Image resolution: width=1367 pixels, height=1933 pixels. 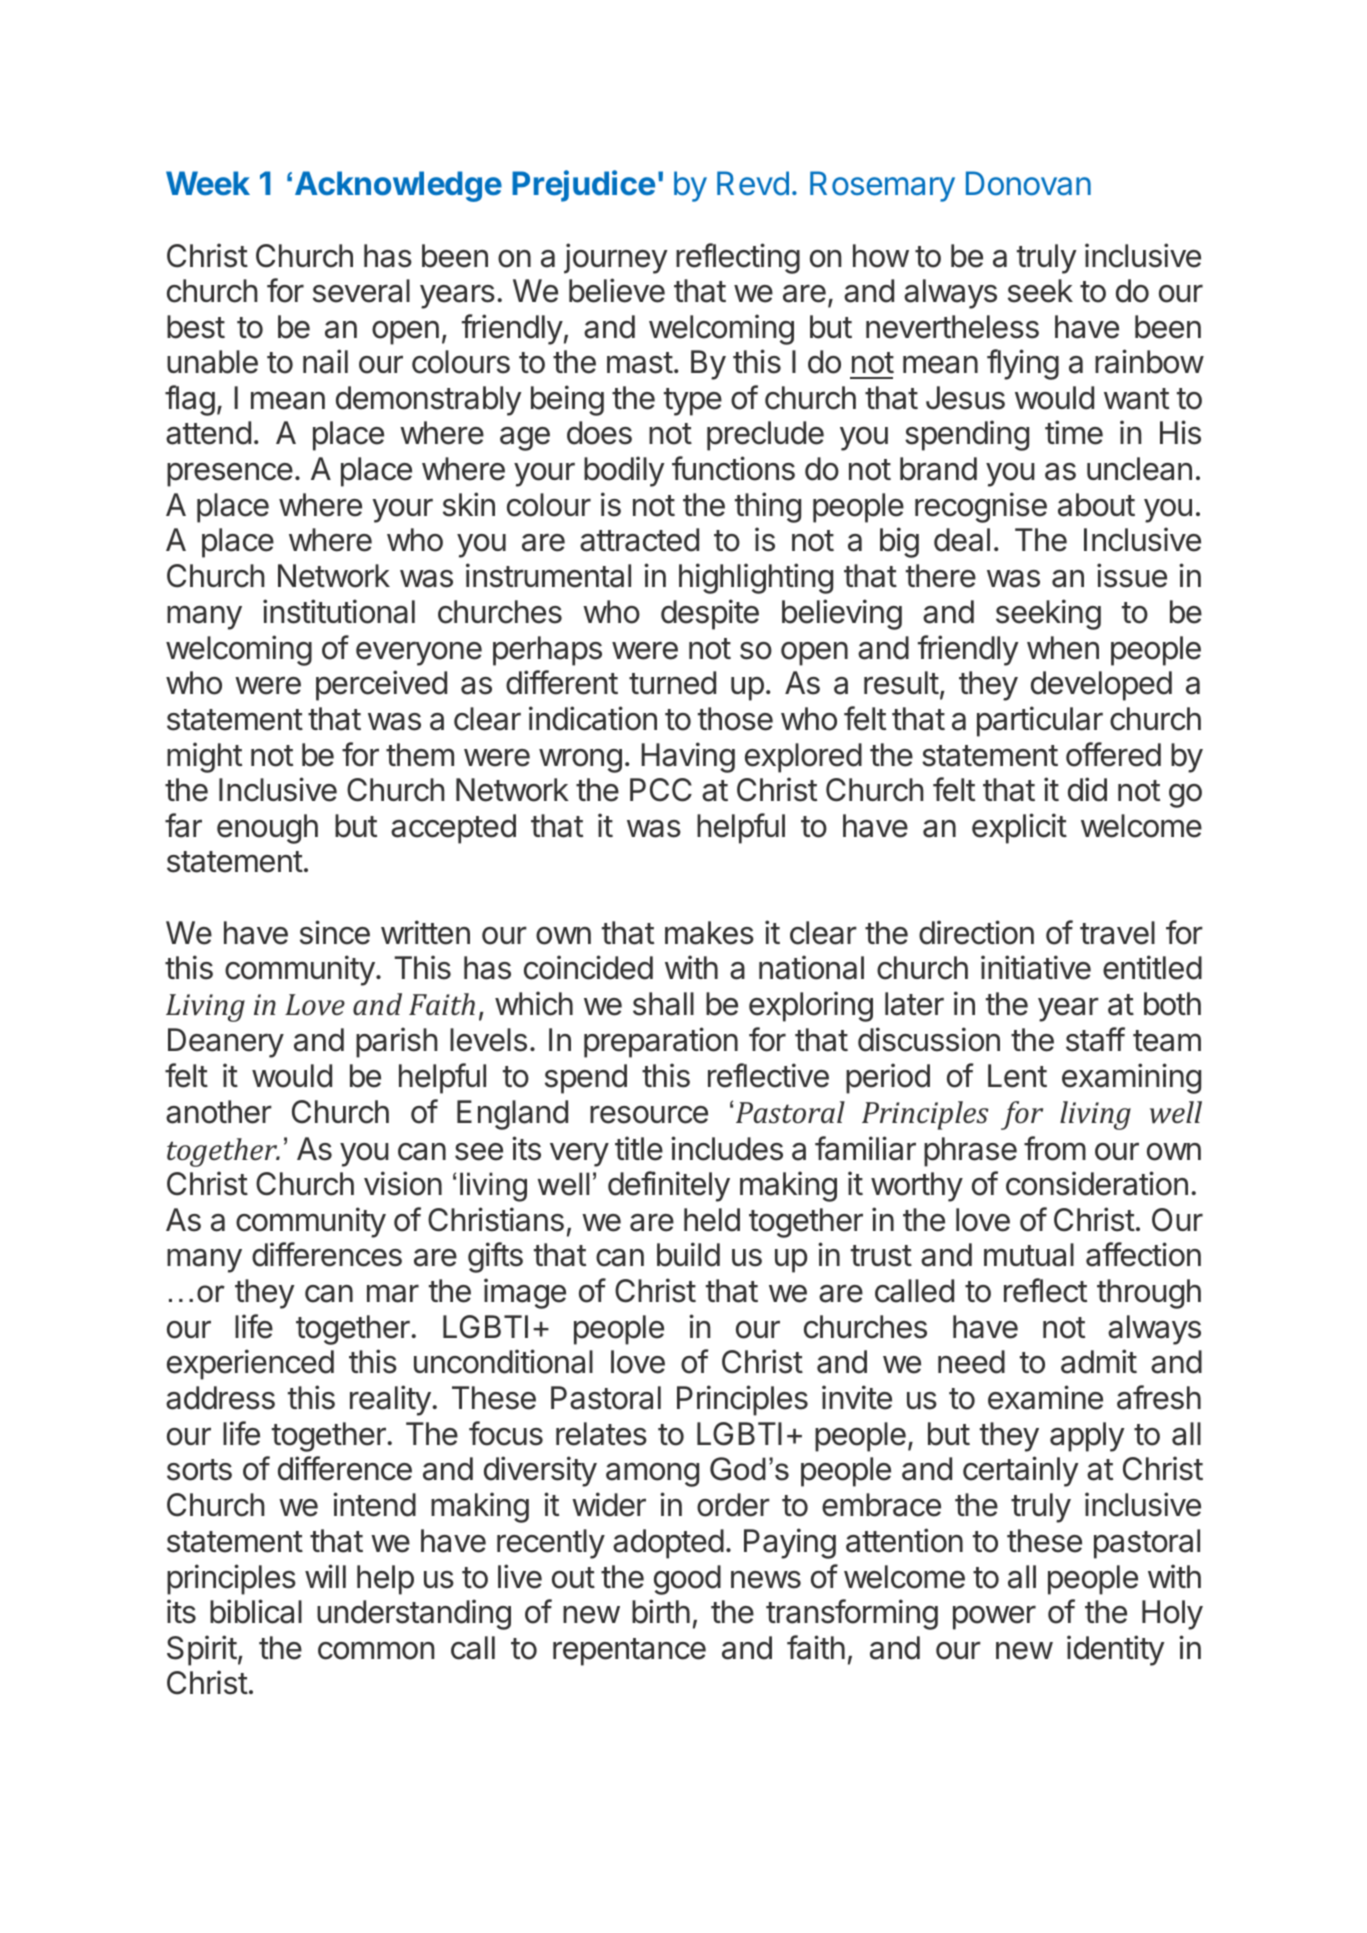 What do you see at coordinates (1028, 183) in the screenshot?
I see `Donovan` at bounding box center [1028, 183].
